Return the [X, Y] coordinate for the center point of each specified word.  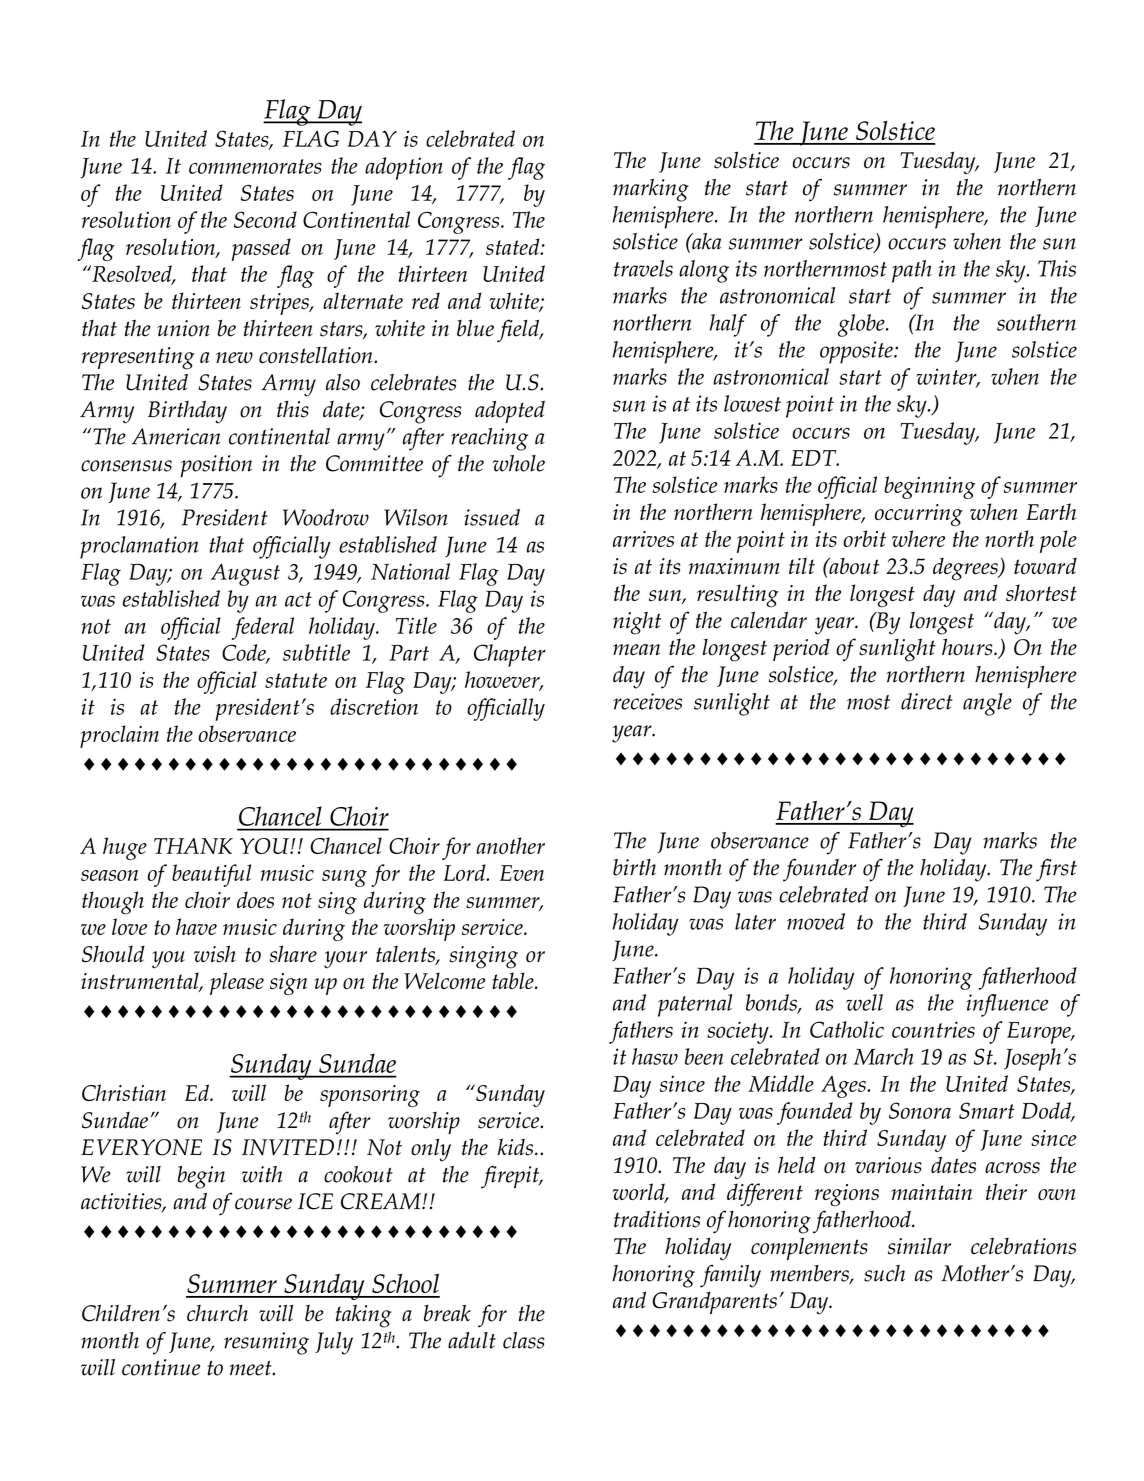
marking [651, 190]
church [217, 1313]
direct [926, 701]
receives [647, 701]
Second [265, 219]
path [912, 271]
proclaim [119, 736]
